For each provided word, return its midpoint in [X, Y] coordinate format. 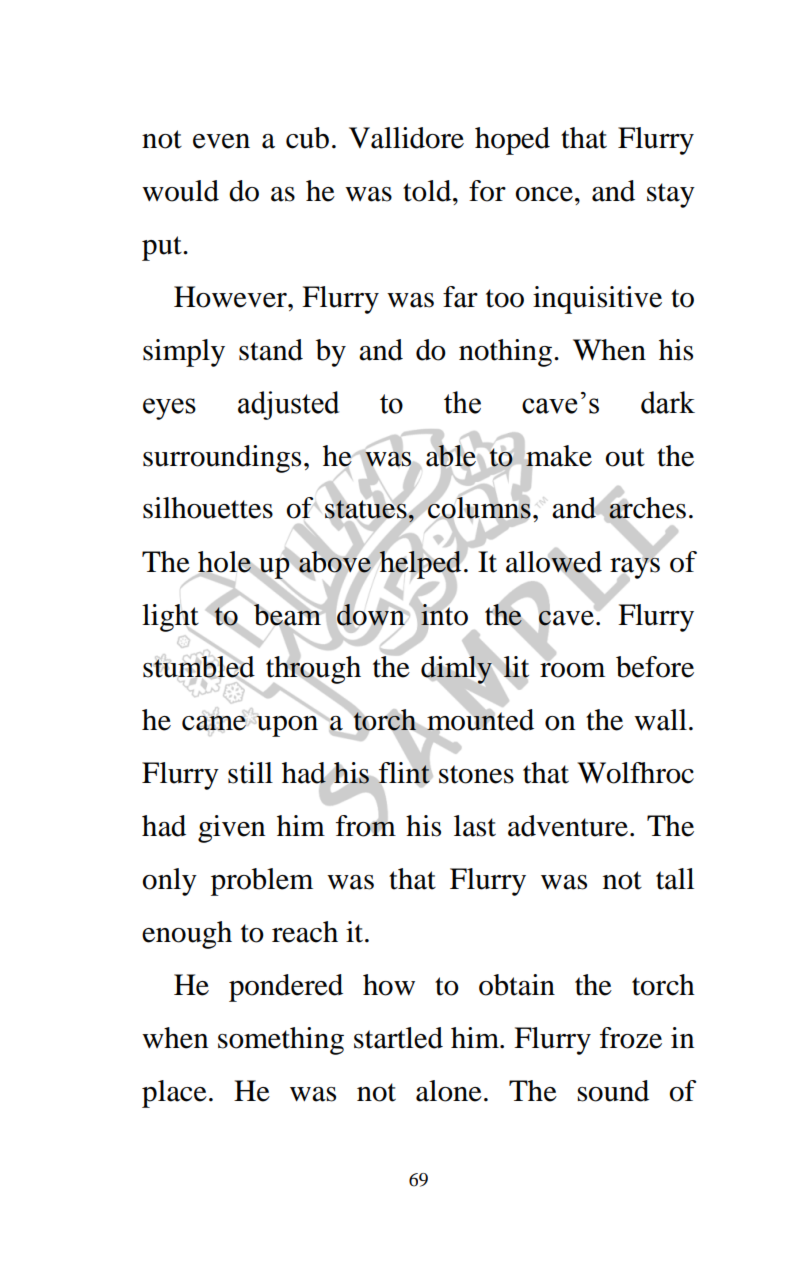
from [366, 825]
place [174, 1094]
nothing [505, 353]
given [231, 829]
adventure [568, 826]
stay [671, 195]
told [428, 191]
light [170, 619]
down [371, 615]
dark [668, 402]
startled [398, 1038]
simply [184, 353]
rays [635, 568]
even [221, 141]
